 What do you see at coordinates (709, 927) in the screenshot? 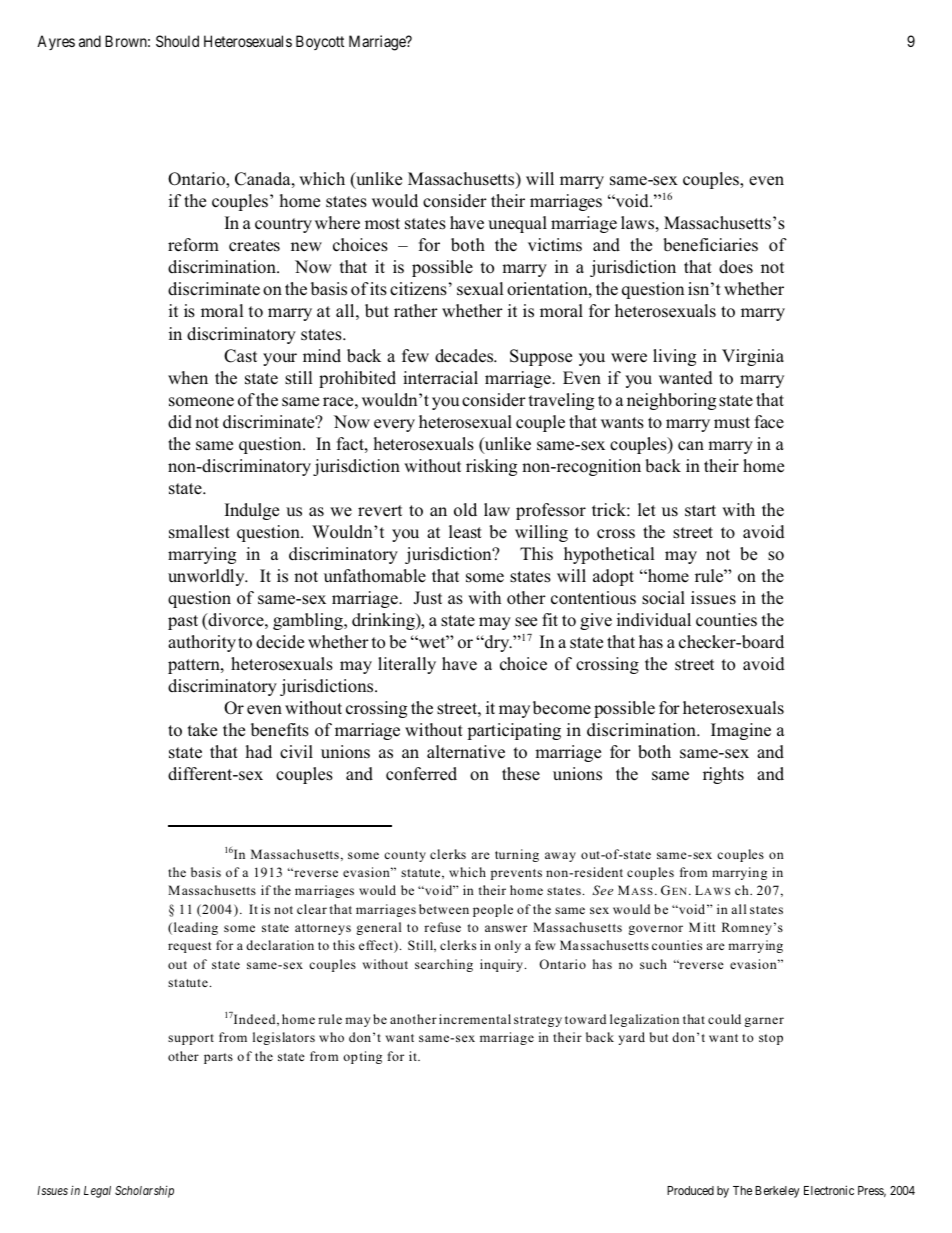
I see `itt` at bounding box center [709, 927].
